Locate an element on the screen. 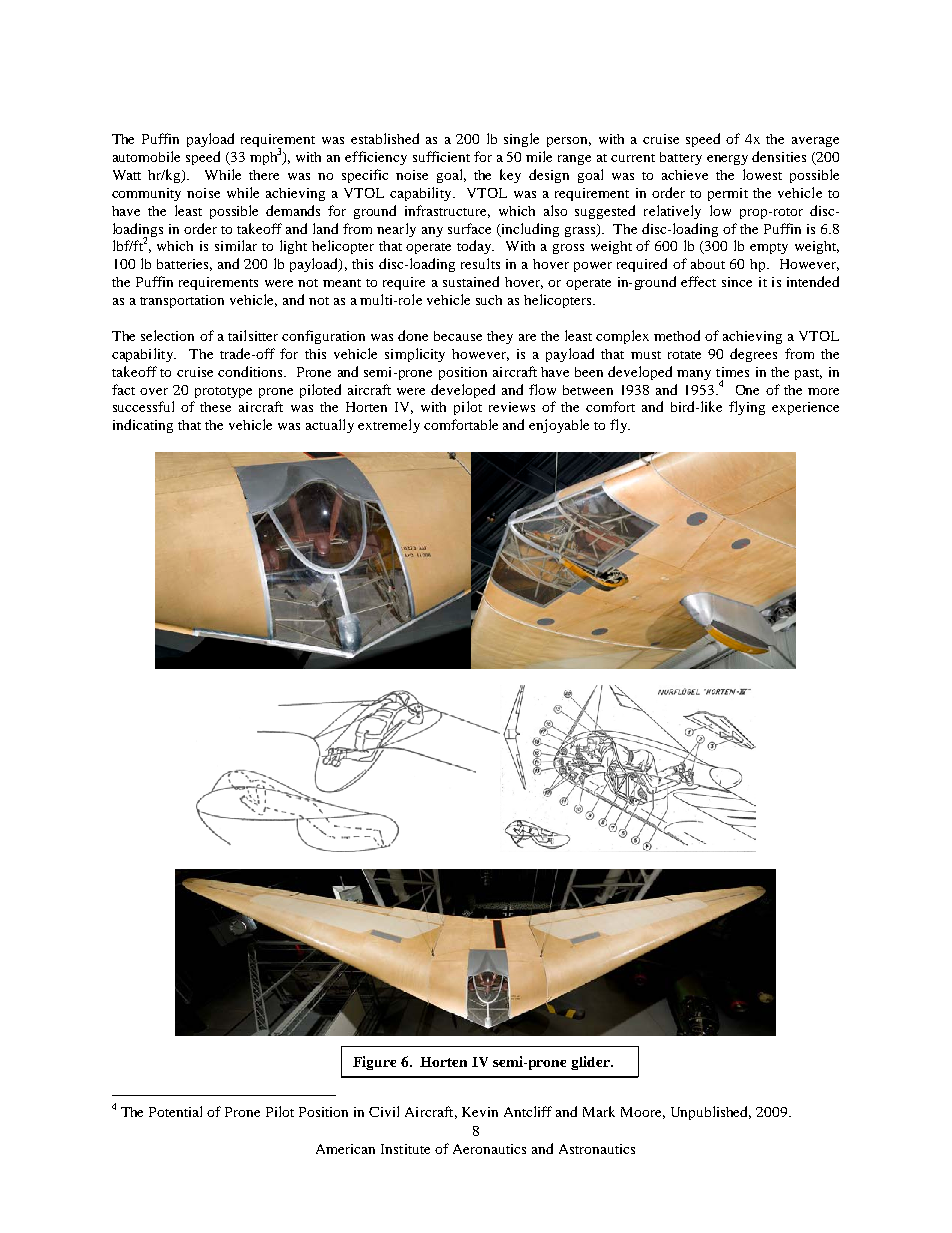  reviews is located at coordinates (512, 407).
